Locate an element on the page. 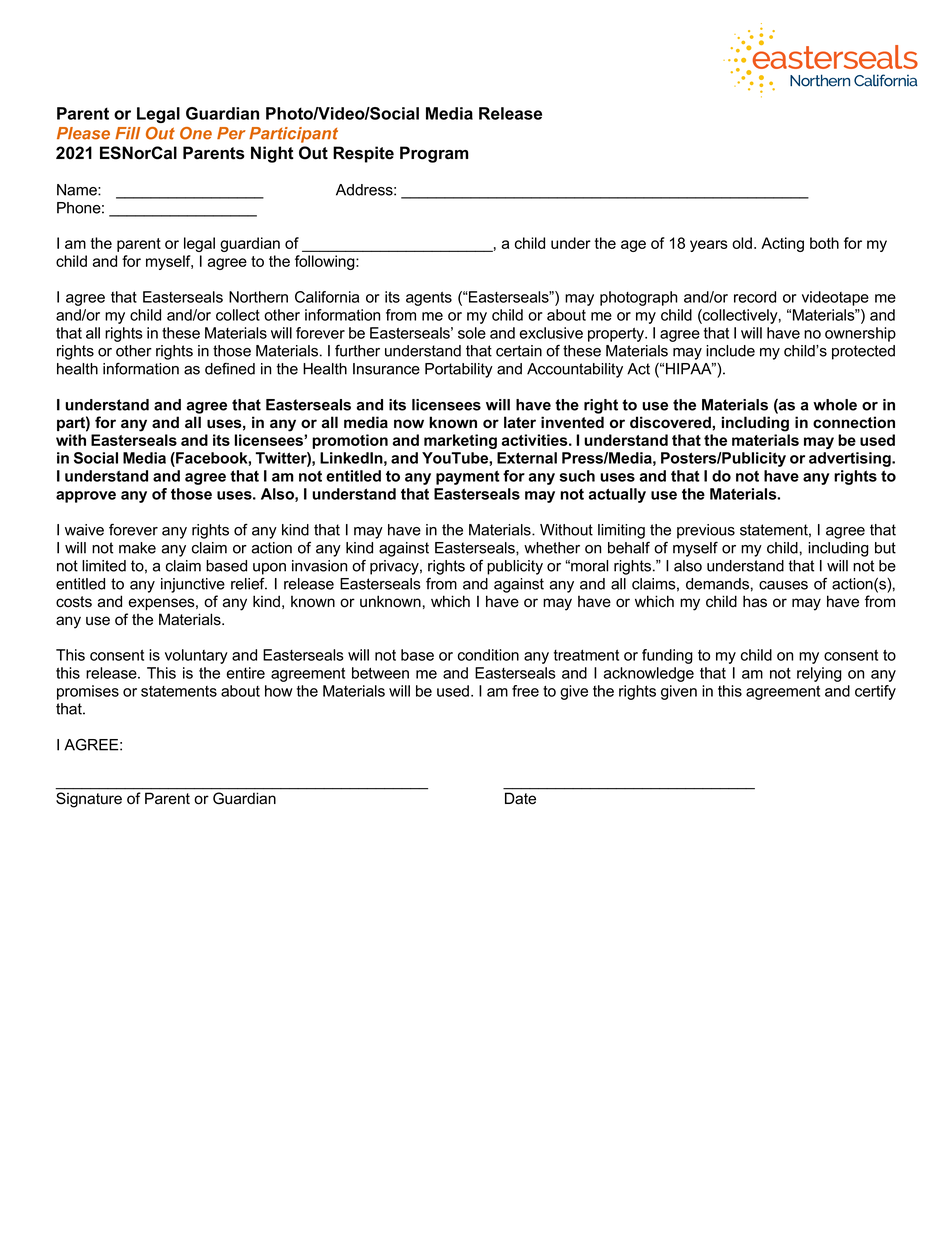 This image has width=952, height=1233. both is located at coordinates (824, 243).
